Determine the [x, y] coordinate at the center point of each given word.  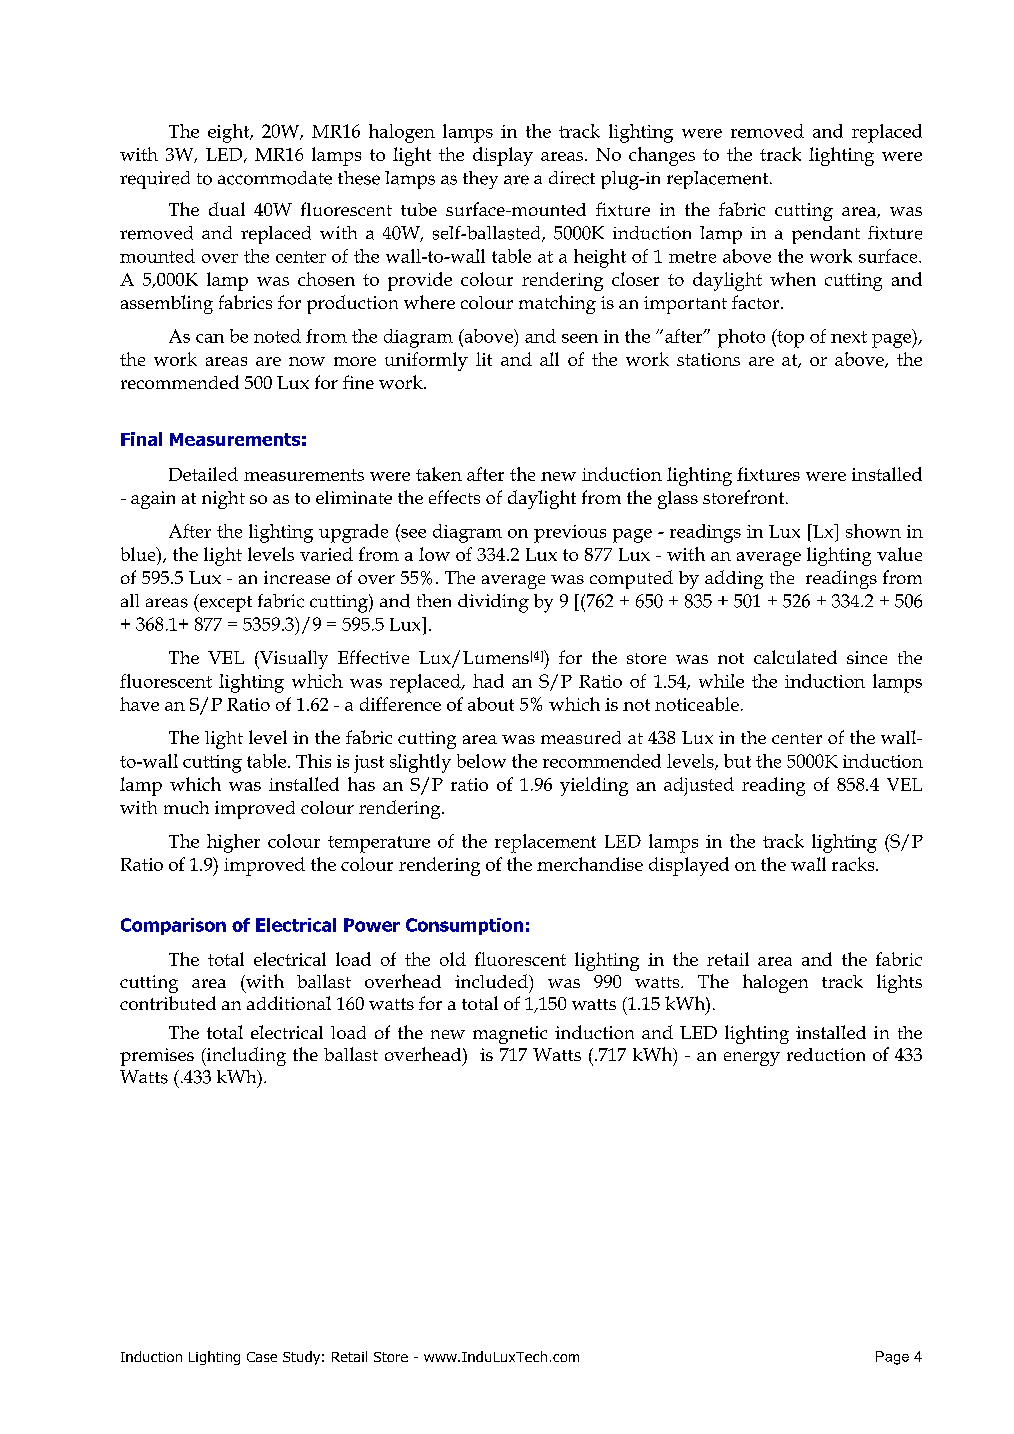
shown [873, 531]
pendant [826, 235]
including [245, 1056]
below [481, 761]
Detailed [203, 474]
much [186, 807]
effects [454, 497]
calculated [795, 657]
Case [262, 1357]
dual [227, 209]
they [480, 180]
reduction [826, 1054]
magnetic [510, 1035]
